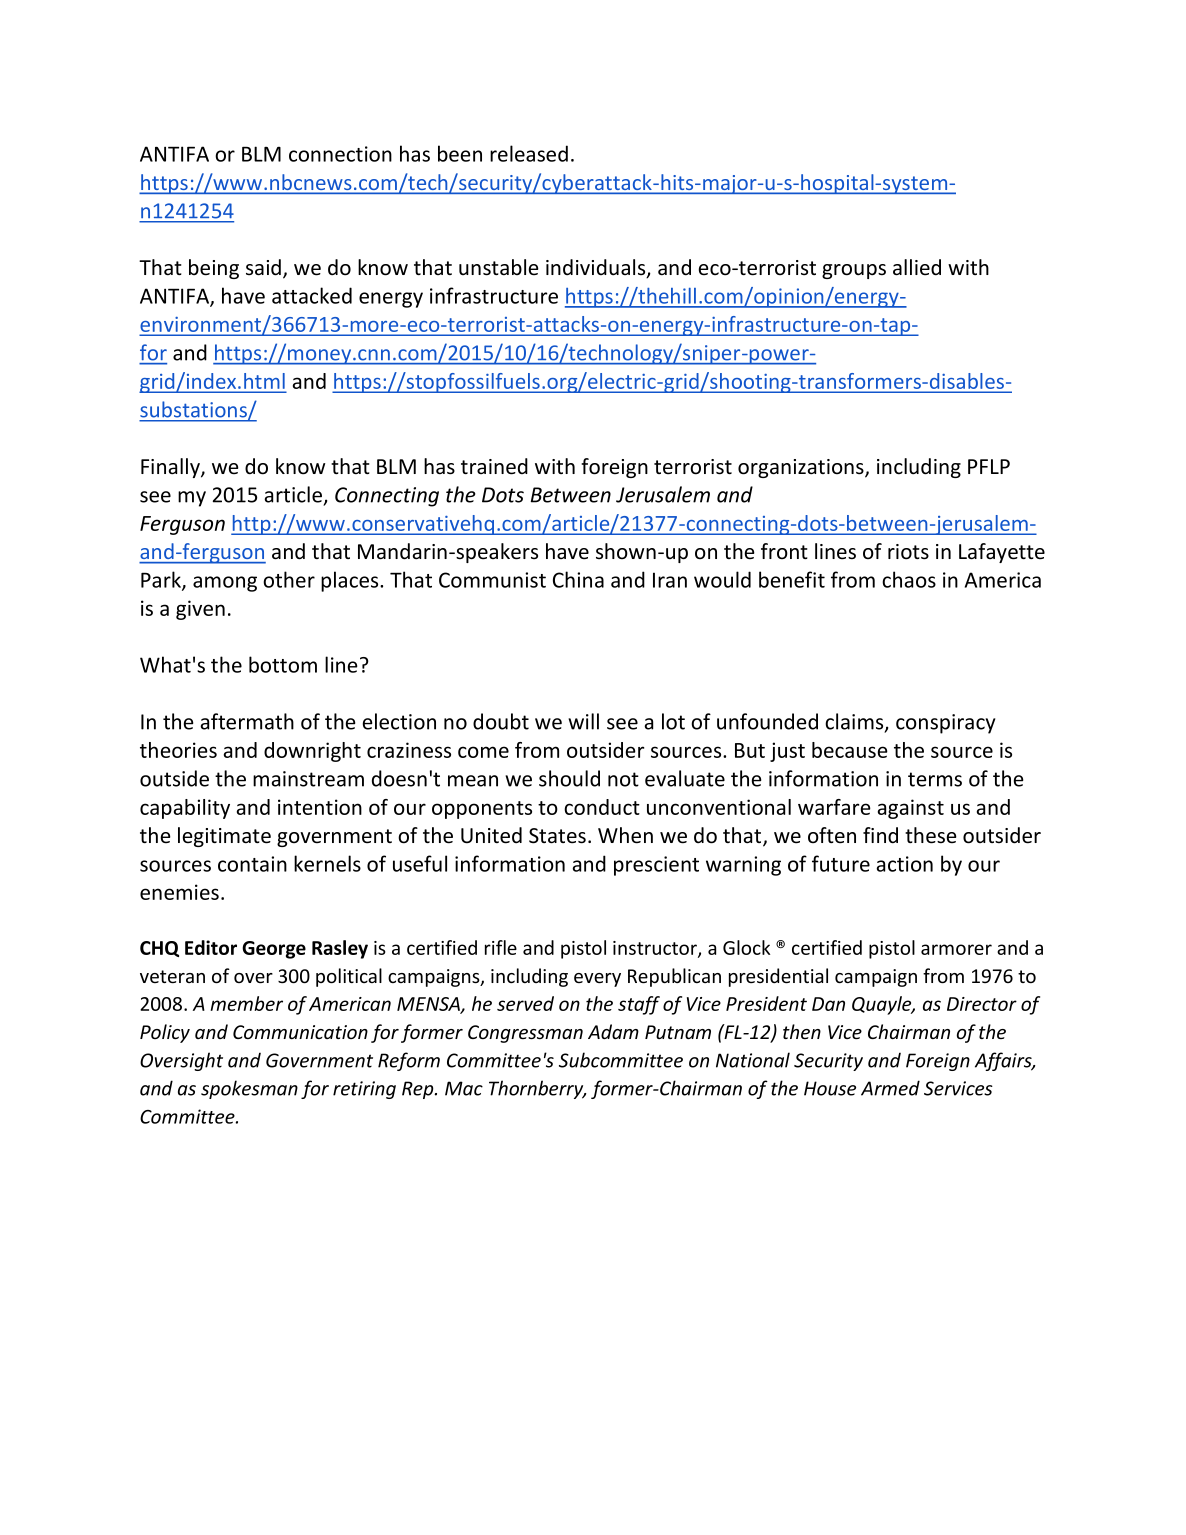 The image size is (1186, 1535). What do you see at coordinates (340, 154) in the page?
I see `connection` at bounding box center [340, 154].
